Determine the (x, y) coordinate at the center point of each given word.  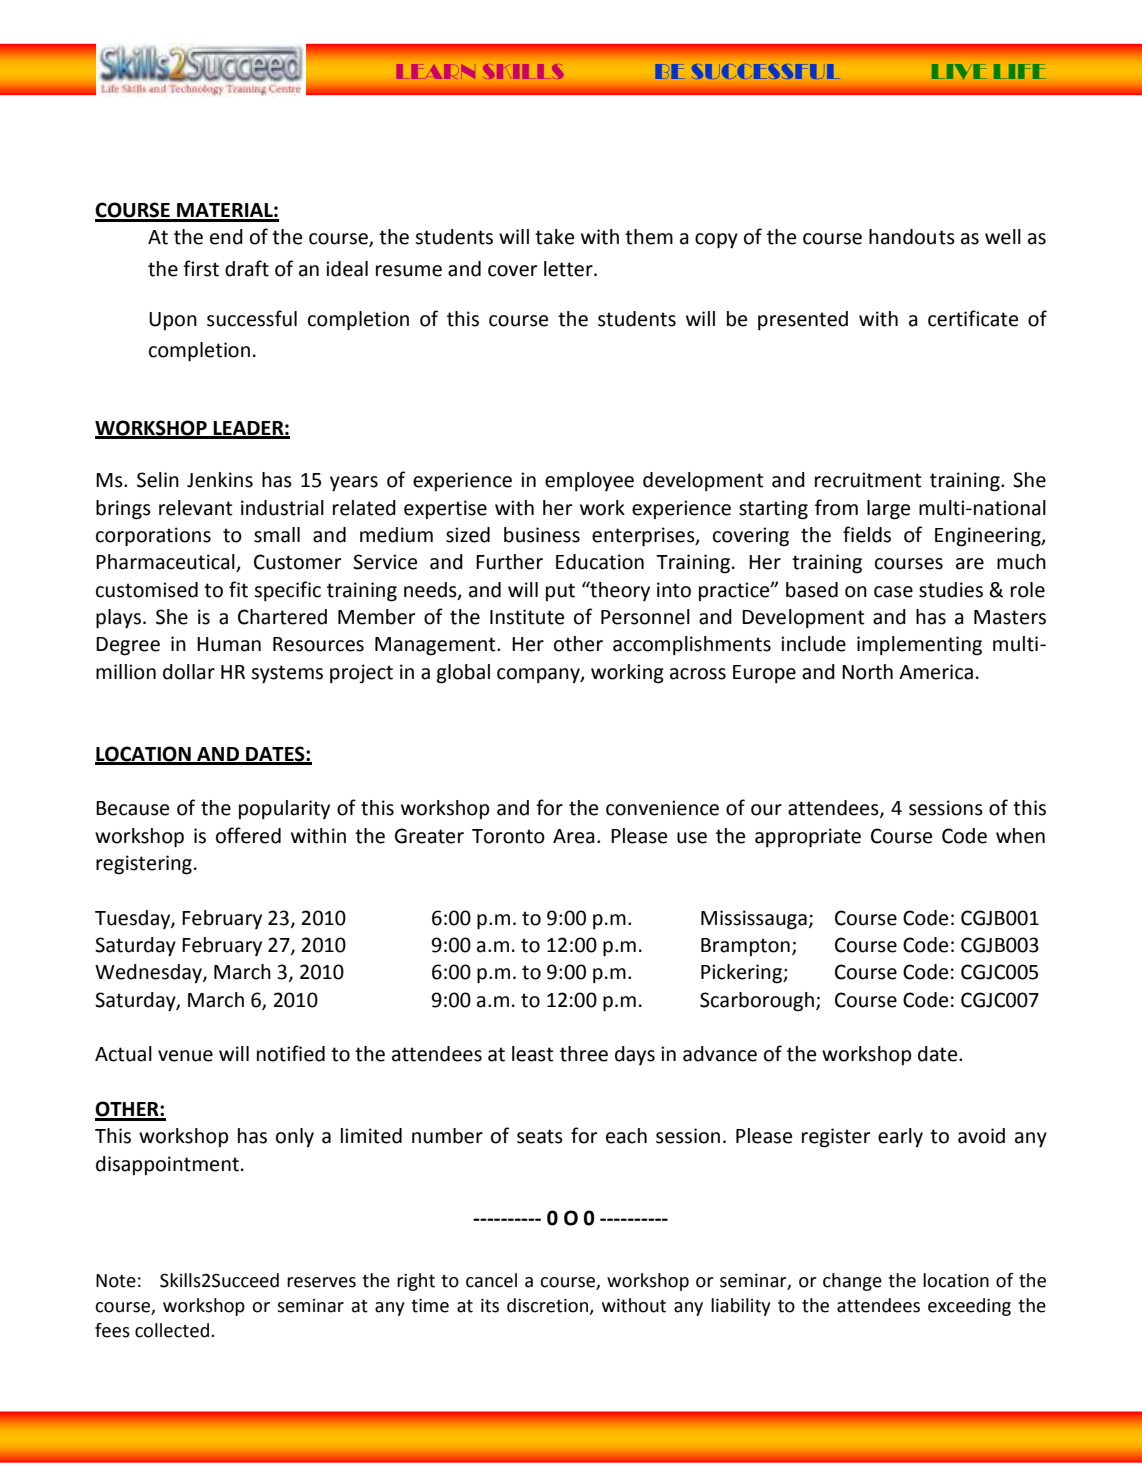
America (936, 672)
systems (287, 674)
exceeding (969, 1307)
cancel (491, 1280)
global (463, 674)
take (554, 237)
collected (172, 1330)
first (201, 268)
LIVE (959, 71)
